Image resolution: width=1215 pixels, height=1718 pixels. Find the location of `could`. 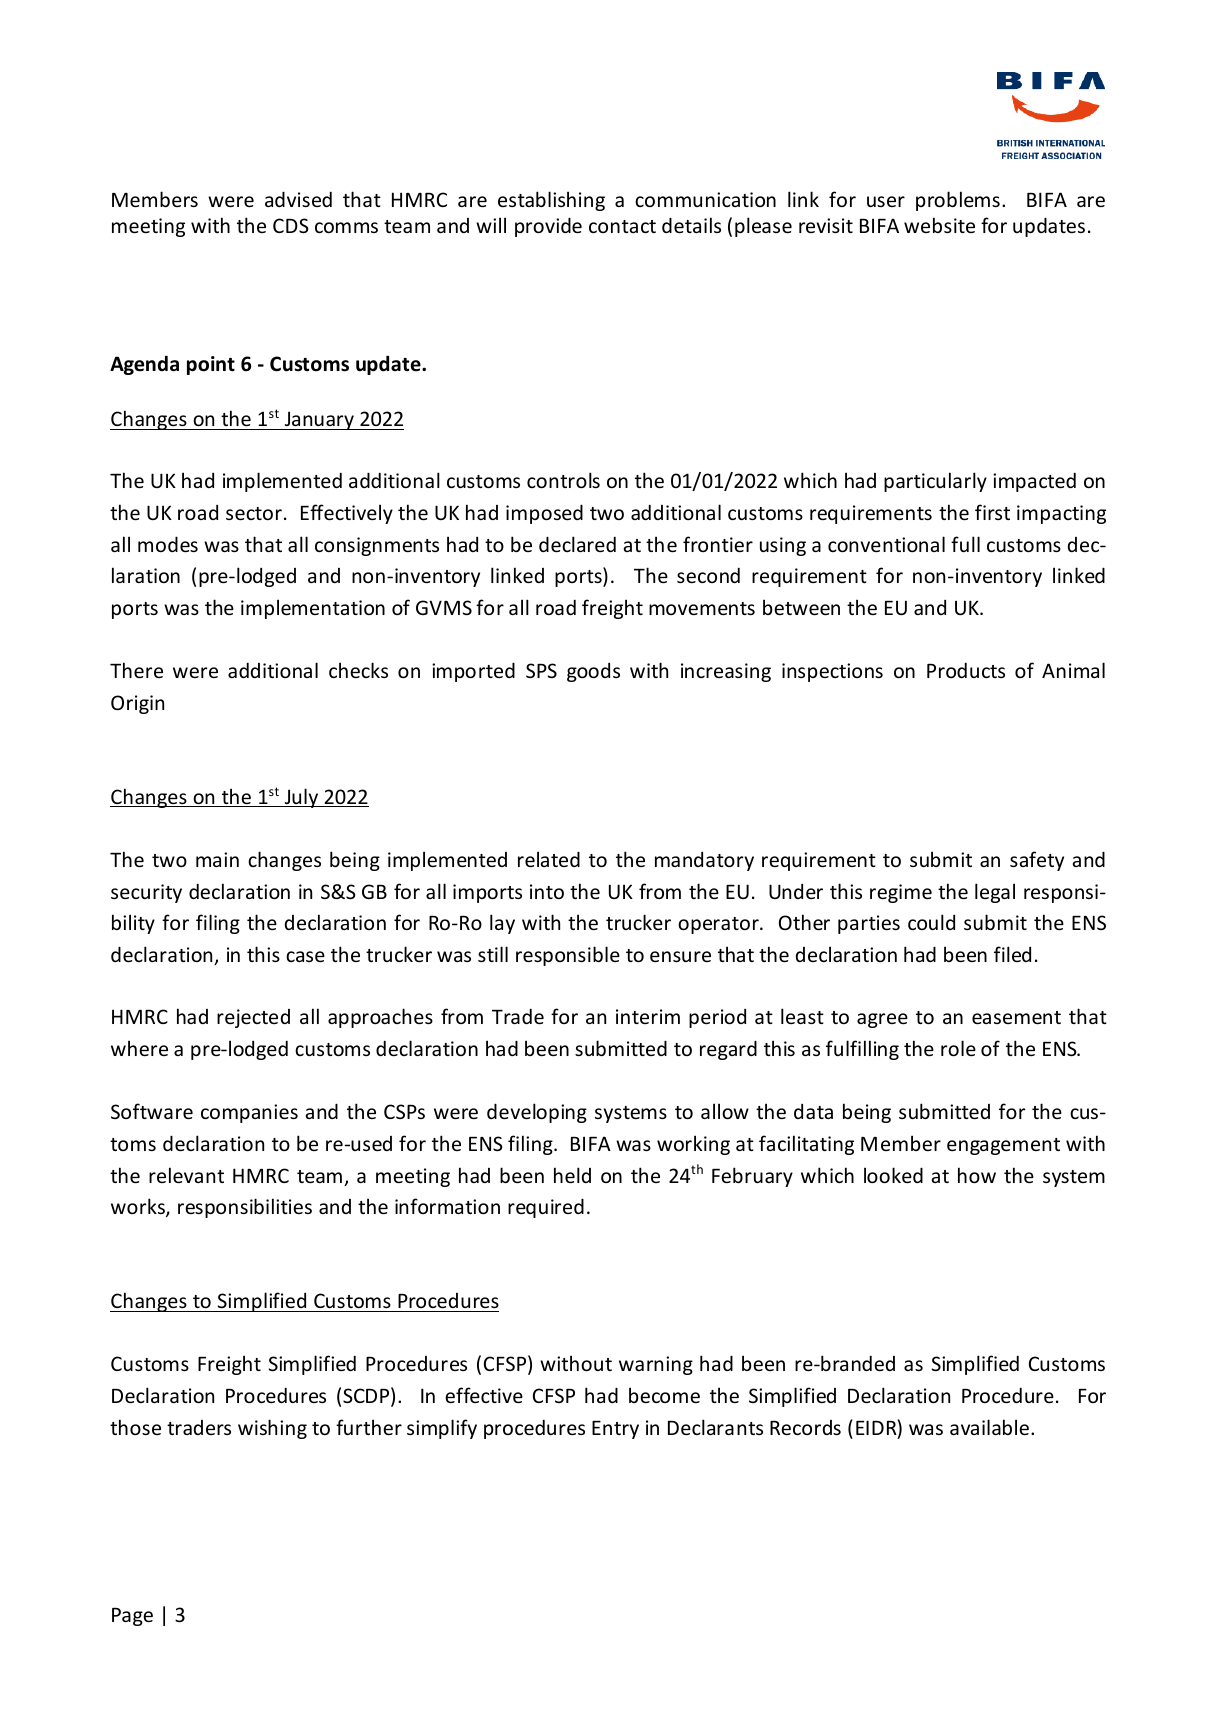

could is located at coordinates (931, 922).
